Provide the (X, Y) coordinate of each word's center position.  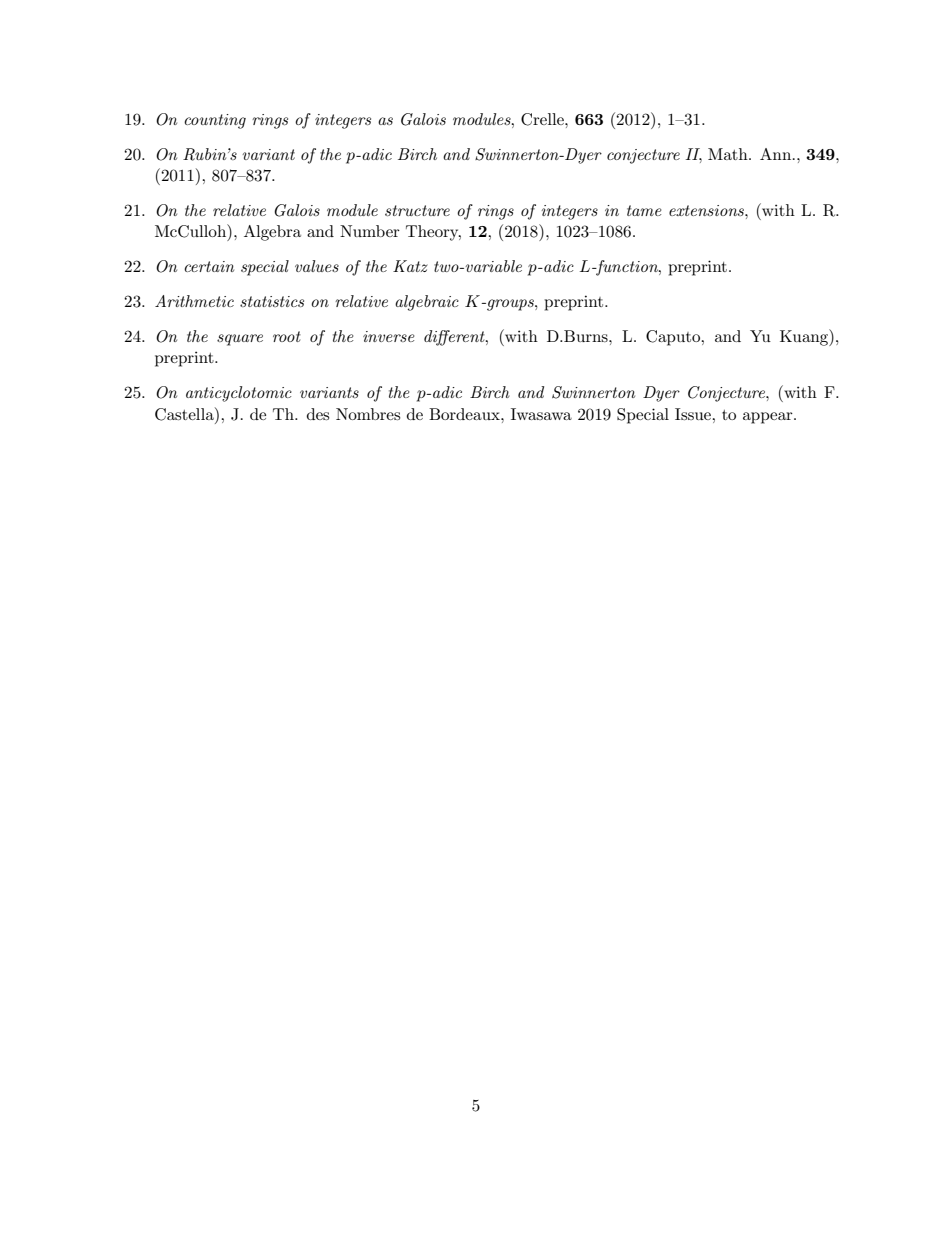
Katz (410, 266)
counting (215, 121)
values (317, 266)
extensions (707, 210)
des (318, 414)
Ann (777, 154)
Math (729, 154)
